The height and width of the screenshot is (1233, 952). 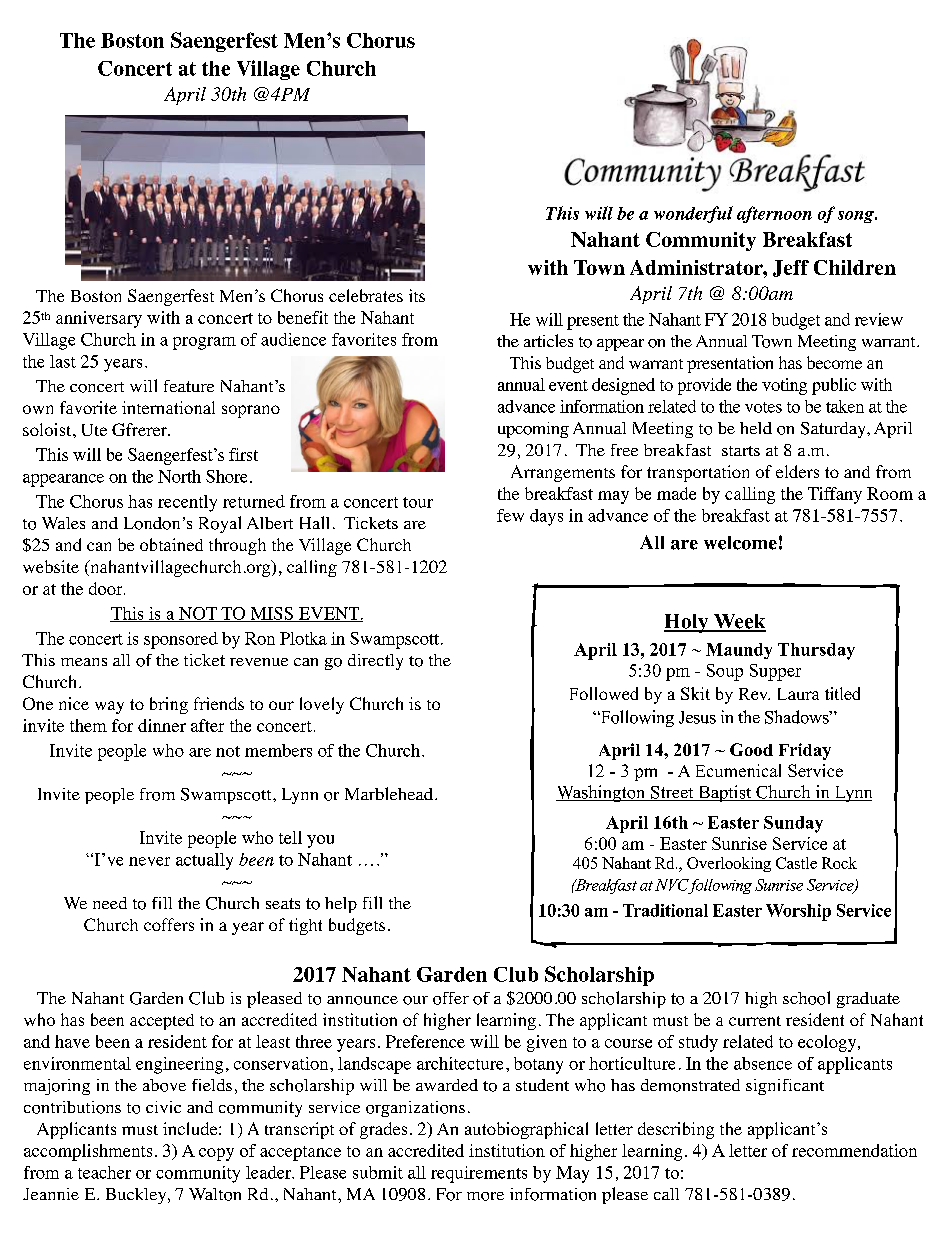 What do you see at coordinates (110, 903) in the screenshot?
I see `need` at bounding box center [110, 903].
